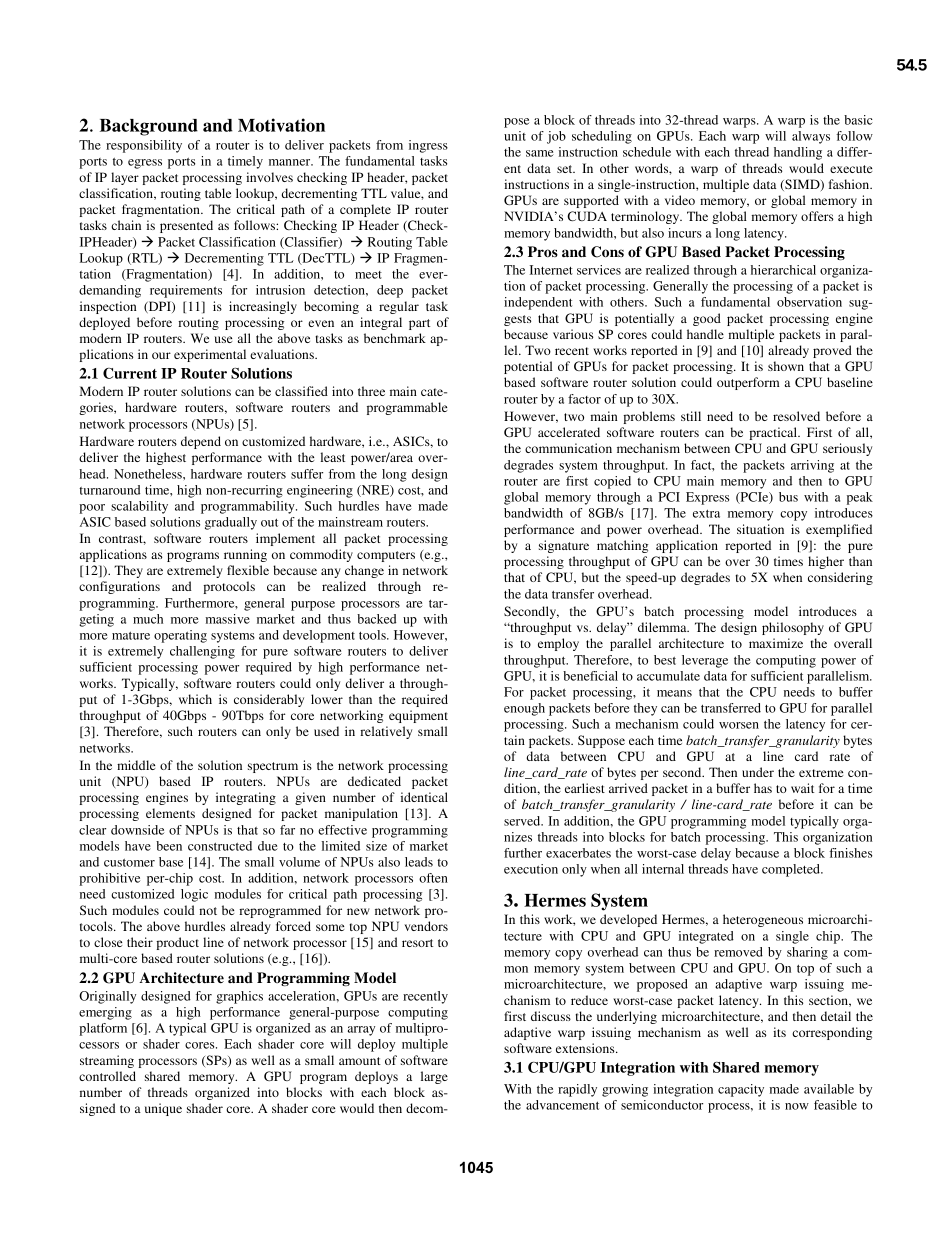 Image resolution: width=952 pixels, height=1233 pixels. Describe the element at coordinates (793, 628) in the image. I see `philosophy` at that location.
